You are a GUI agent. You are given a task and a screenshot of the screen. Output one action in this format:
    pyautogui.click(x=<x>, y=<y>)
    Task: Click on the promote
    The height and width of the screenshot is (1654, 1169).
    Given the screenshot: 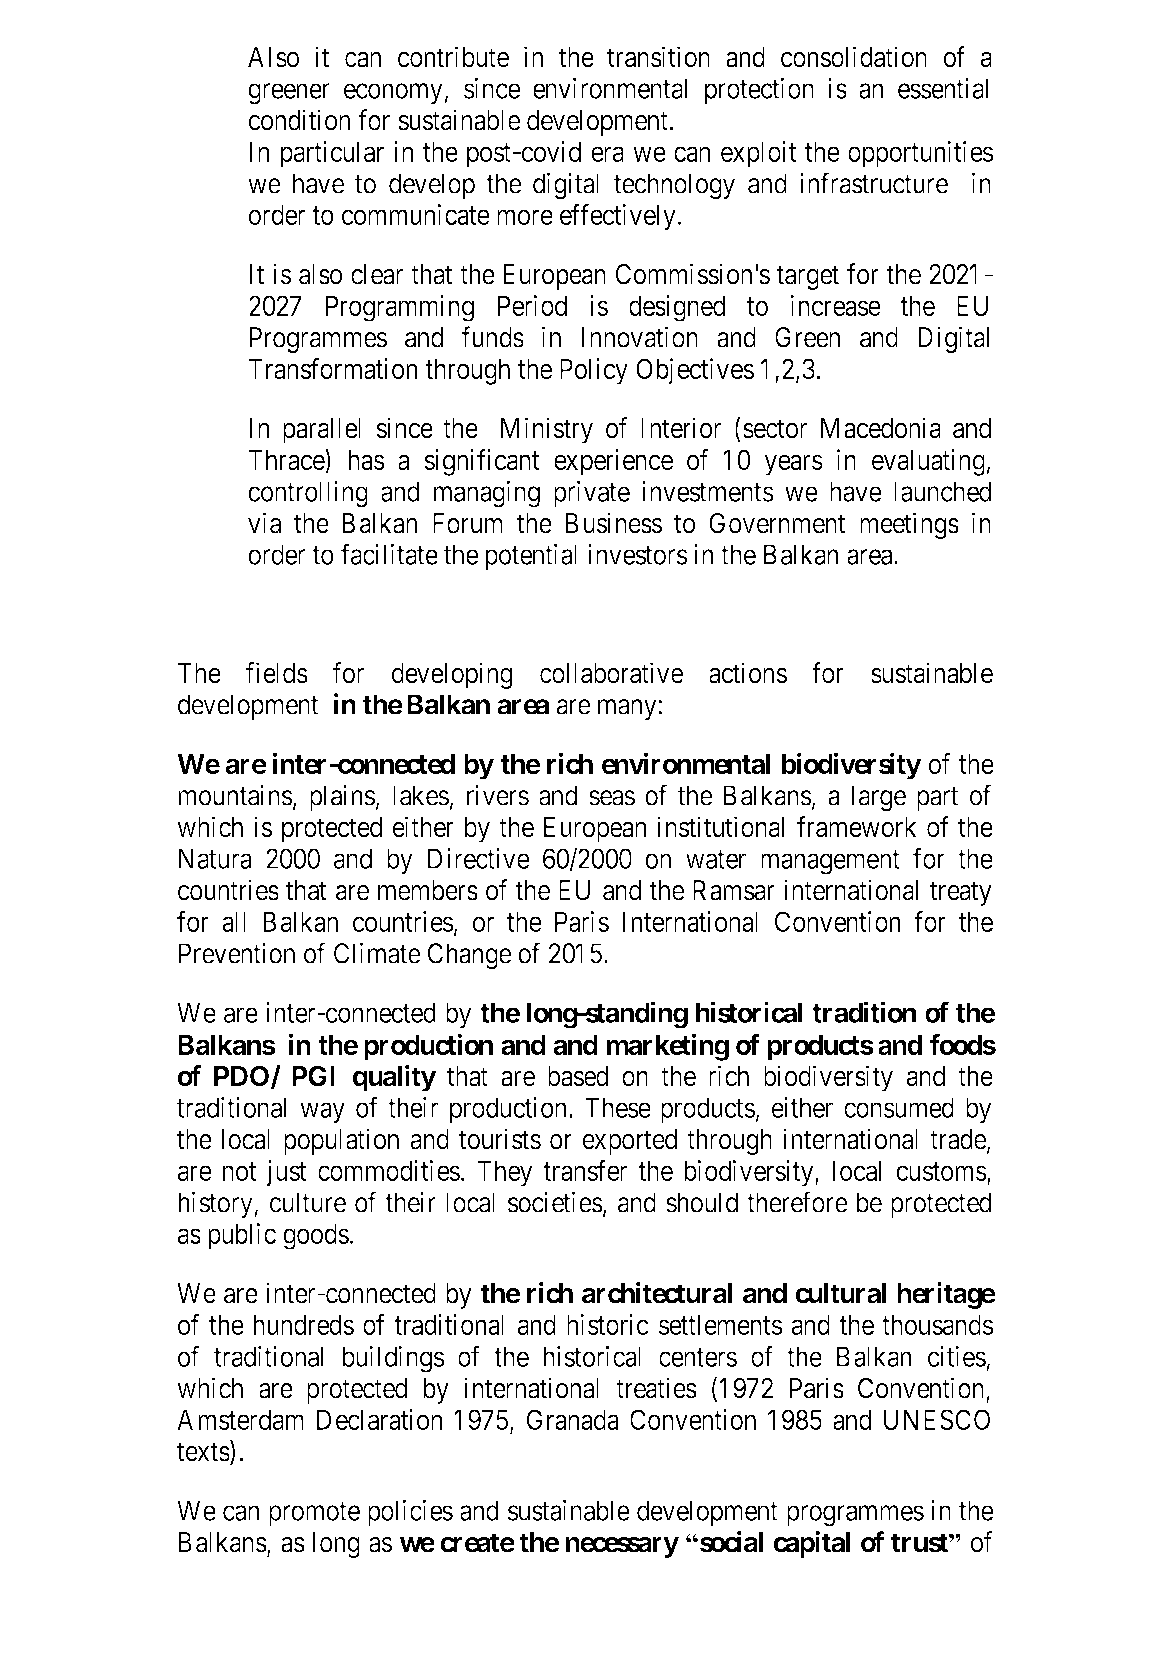 What is the action you would take?
    pyautogui.click(x=314, y=1514)
